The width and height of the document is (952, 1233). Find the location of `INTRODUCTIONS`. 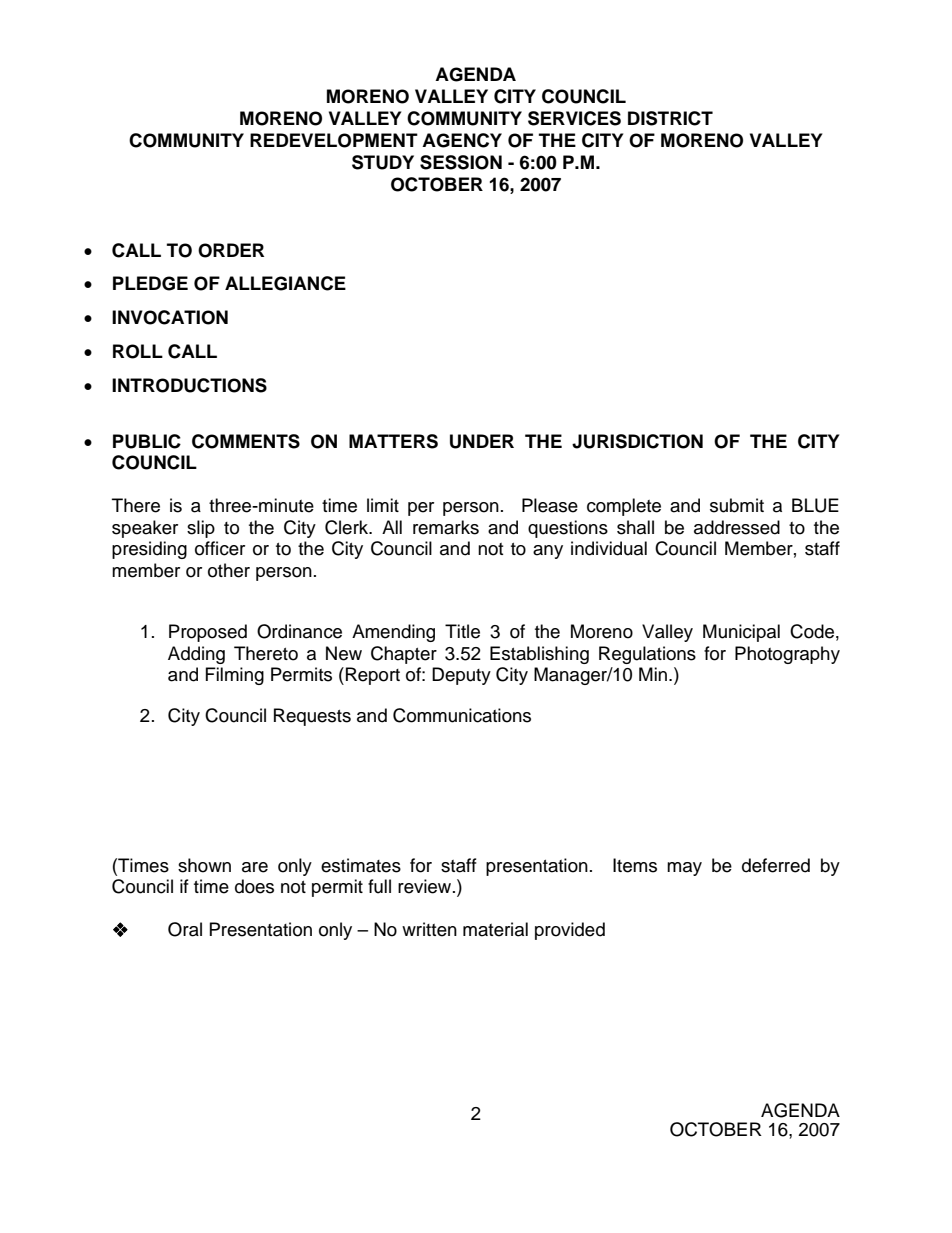

INTRODUCTIONS is located at coordinates (189, 385).
